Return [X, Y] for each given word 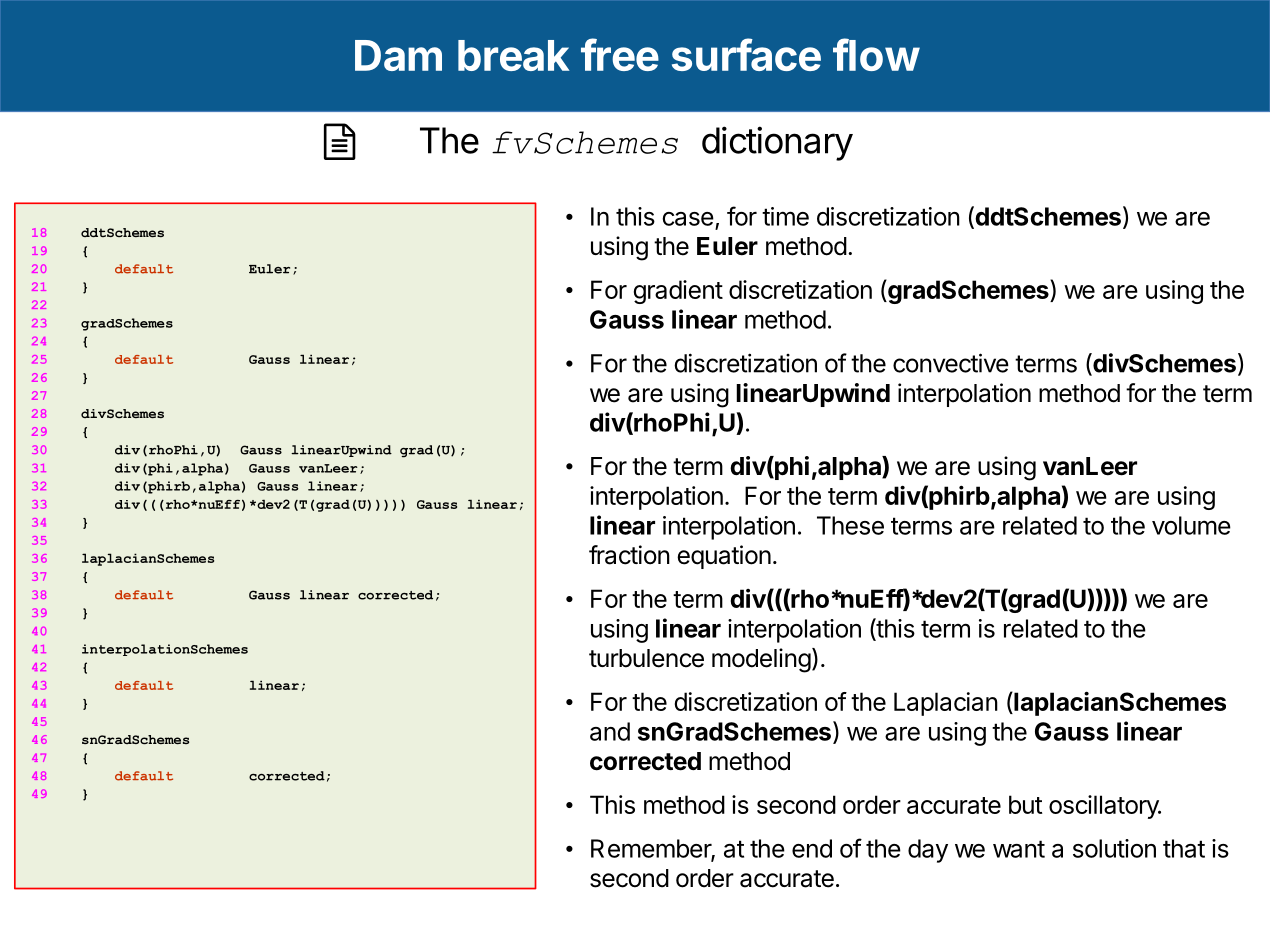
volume [1191, 525]
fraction [629, 555]
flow [876, 54]
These [850, 525]
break [514, 55]
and [610, 731]
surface [746, 54]
